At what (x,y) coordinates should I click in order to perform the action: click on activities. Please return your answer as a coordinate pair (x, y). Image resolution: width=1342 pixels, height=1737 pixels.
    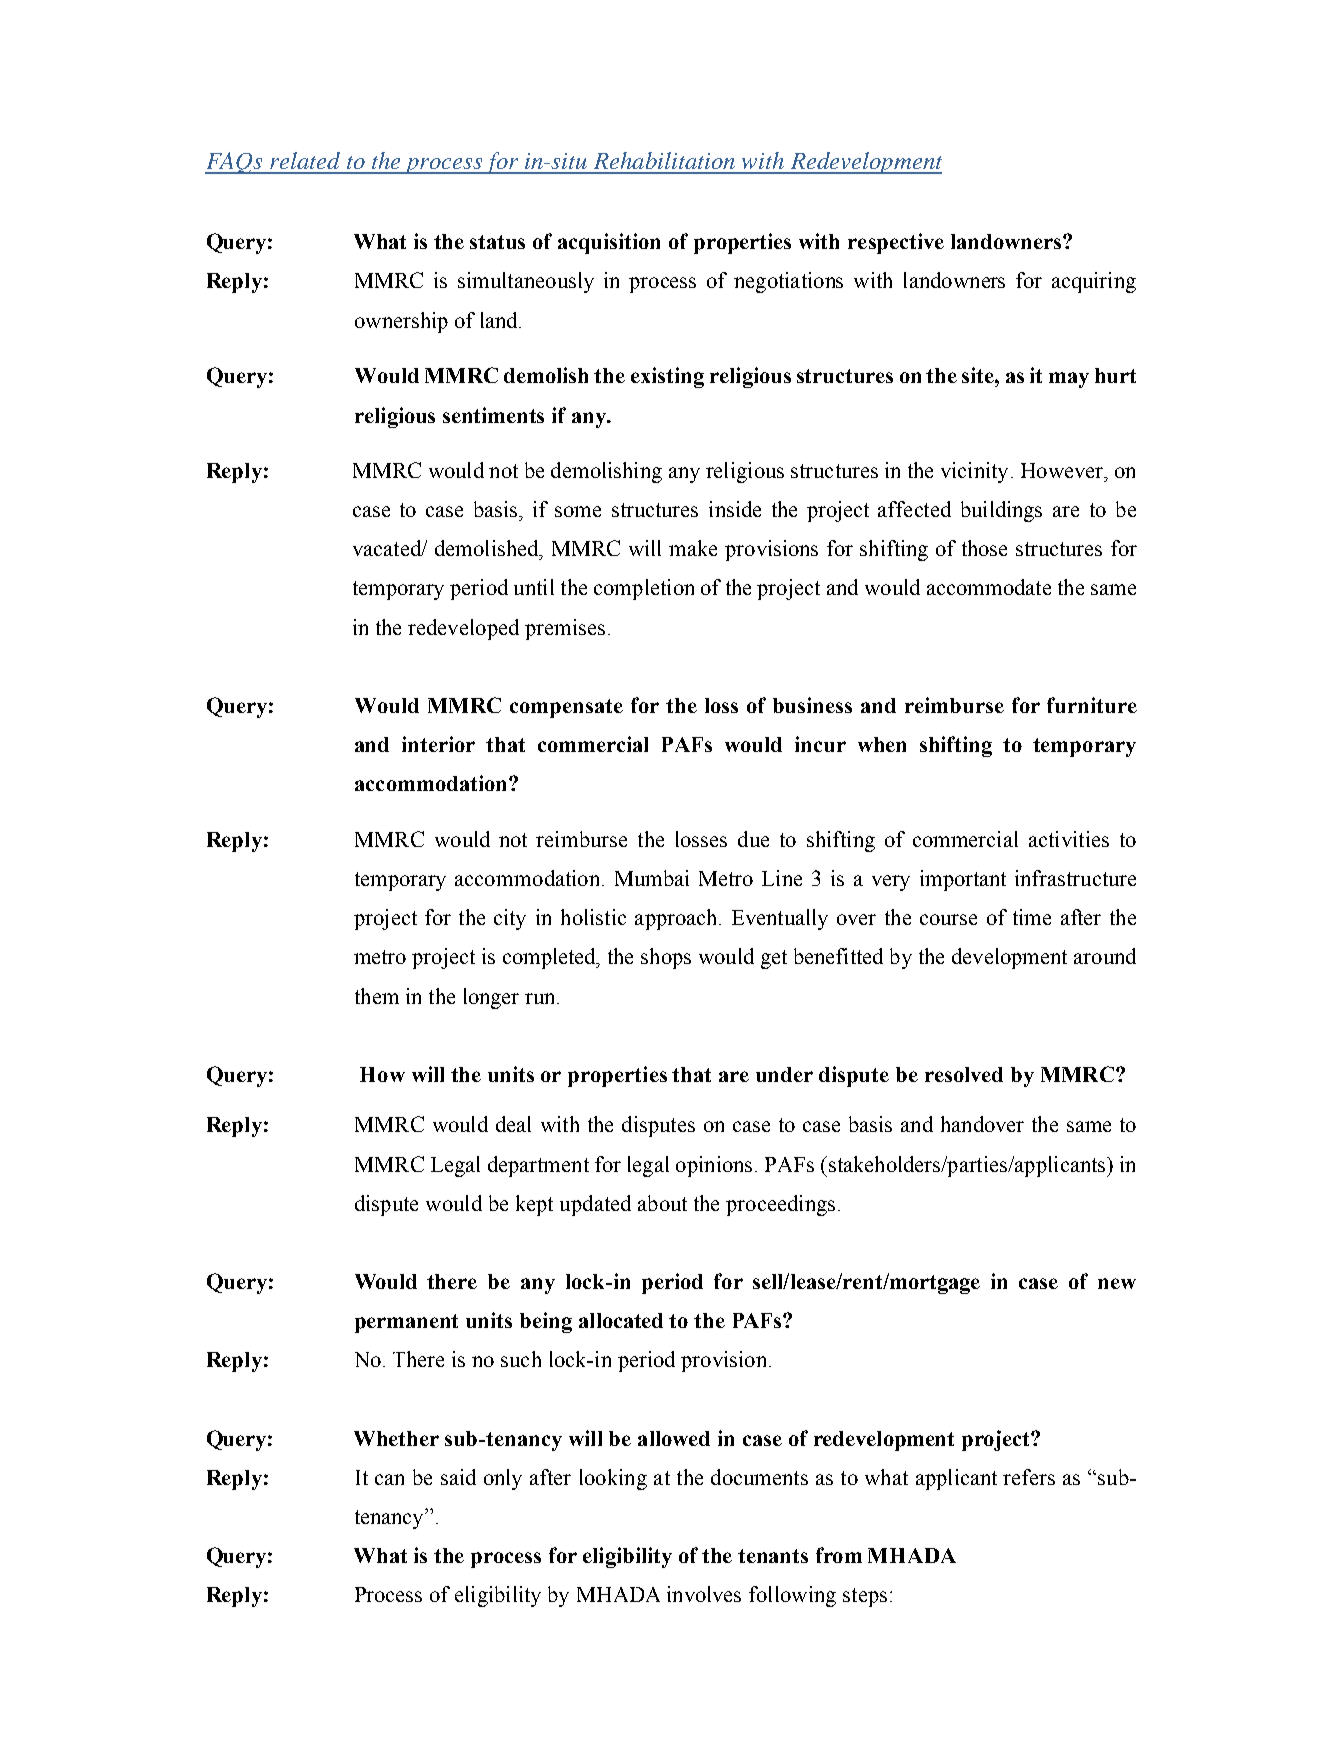
    Looking at the image, I should click on (1069, 839).
